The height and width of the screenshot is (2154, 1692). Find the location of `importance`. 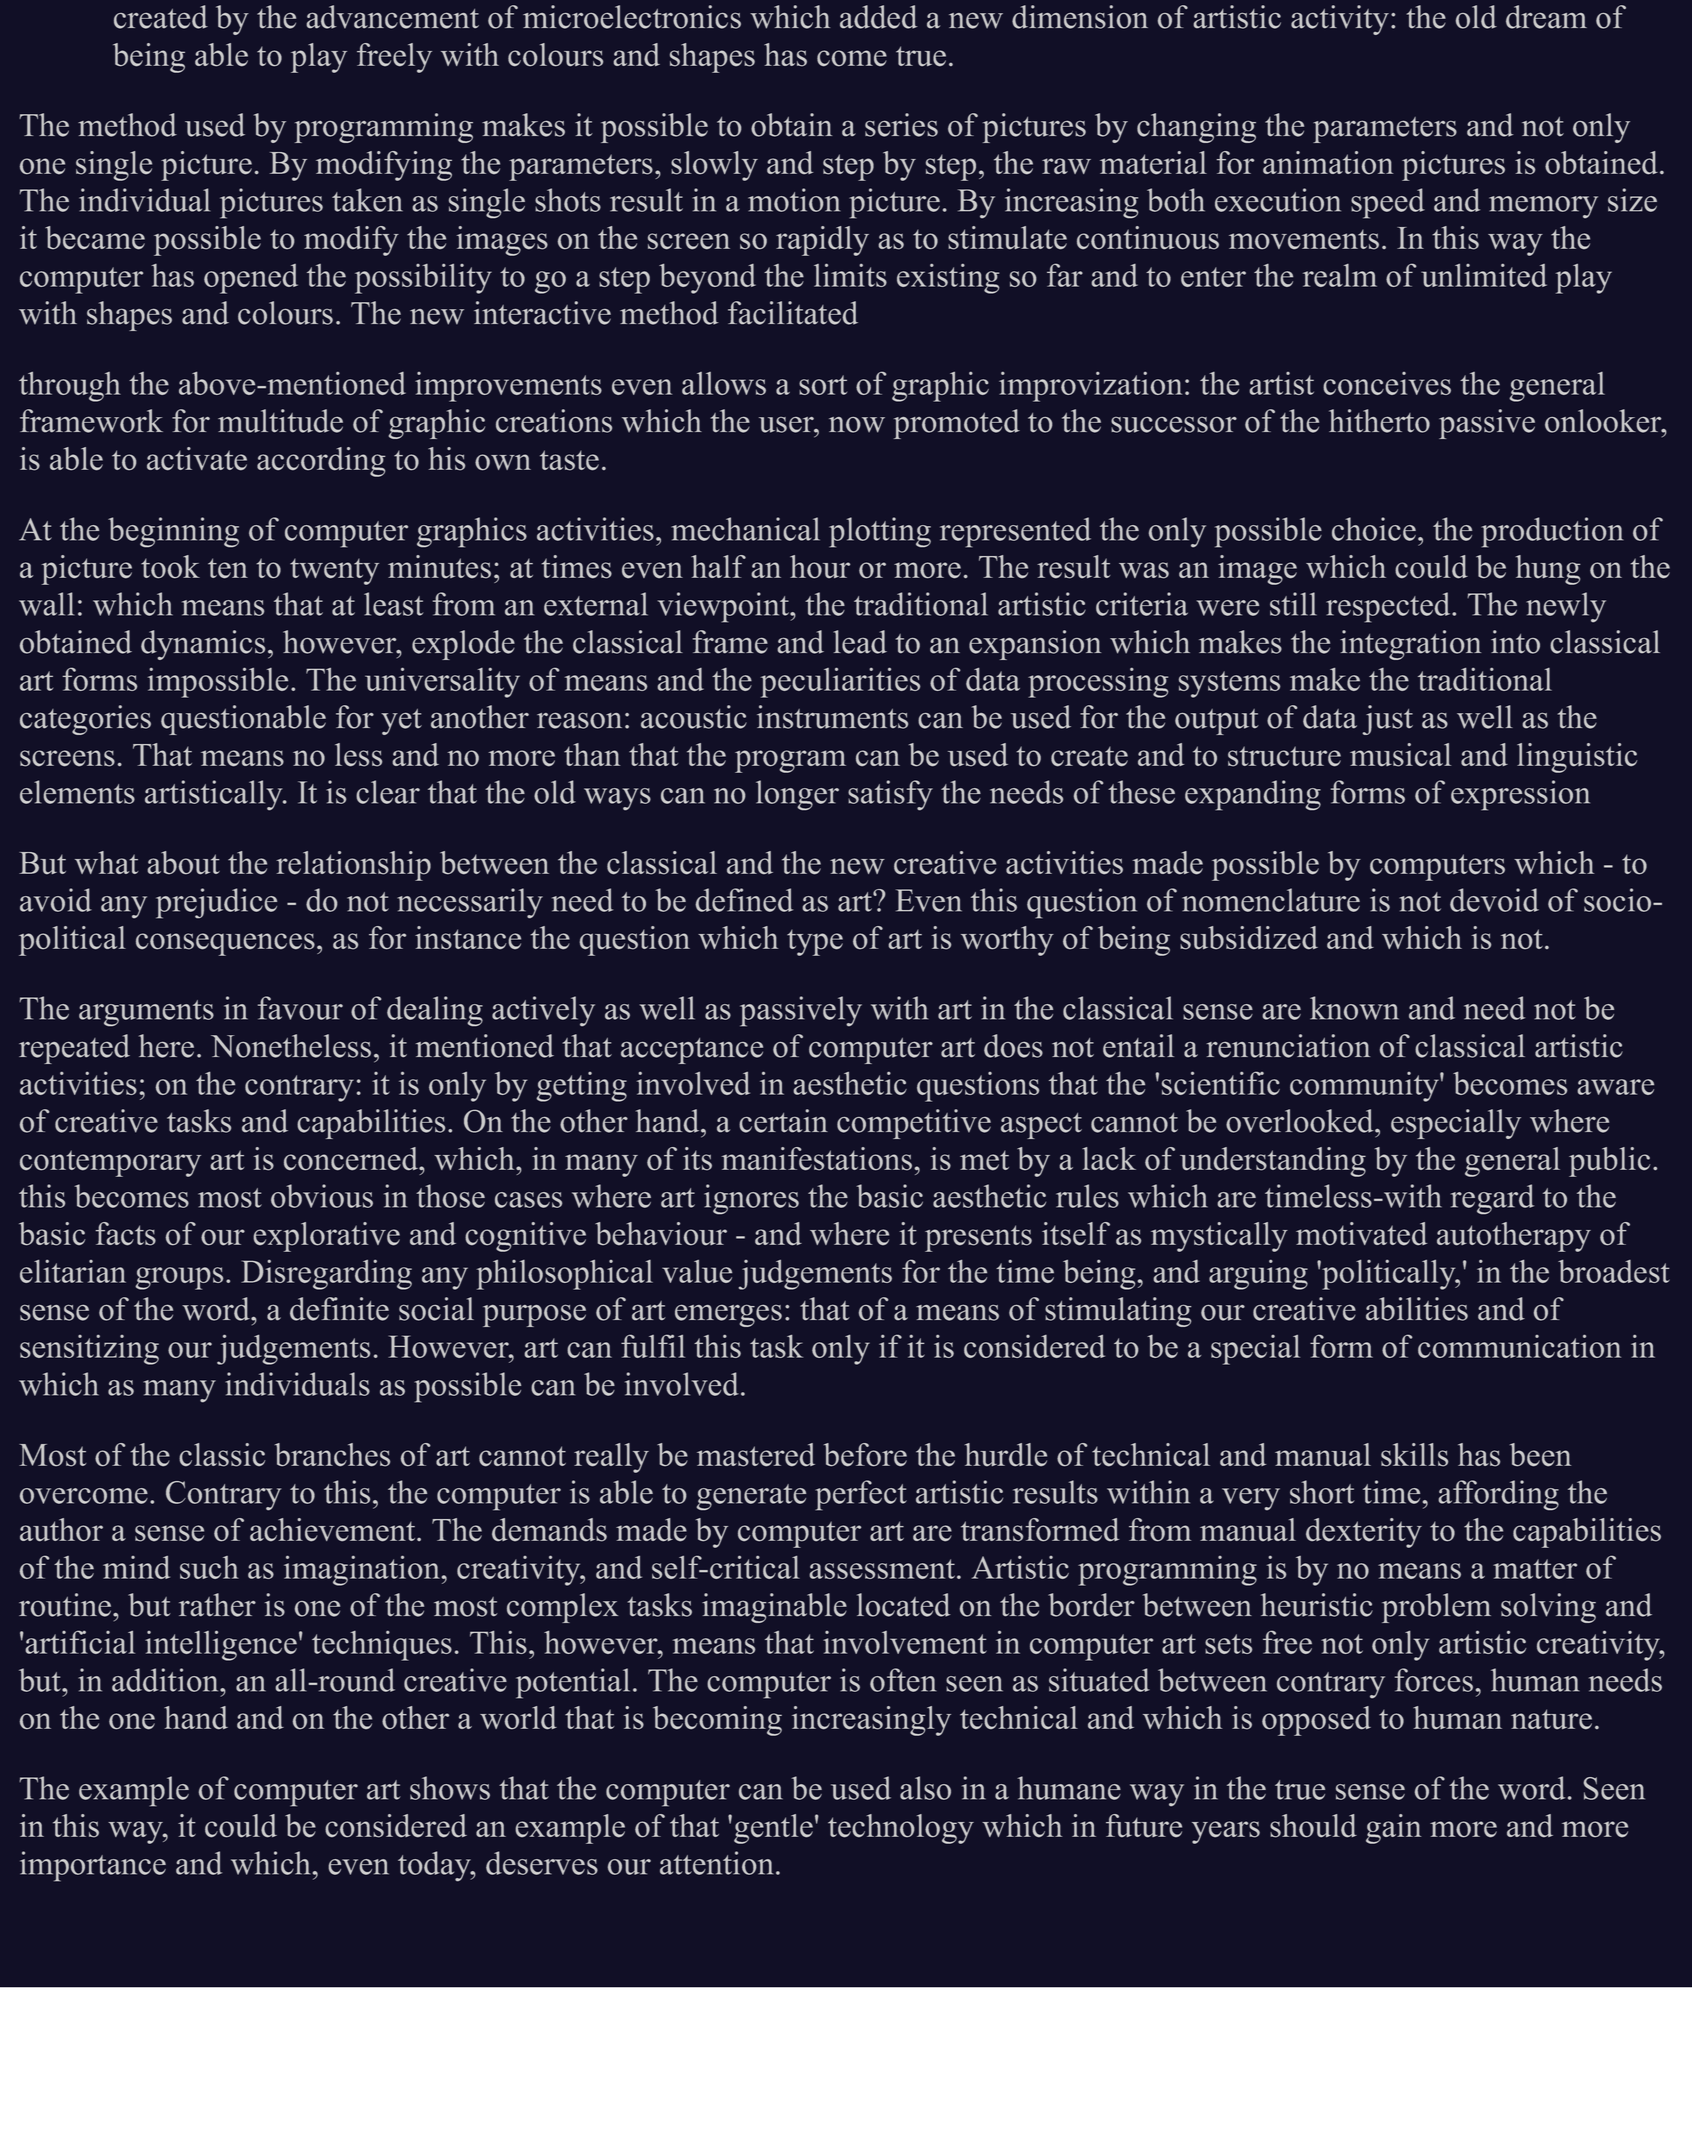

importance is located at coordinates (93, 1866).
